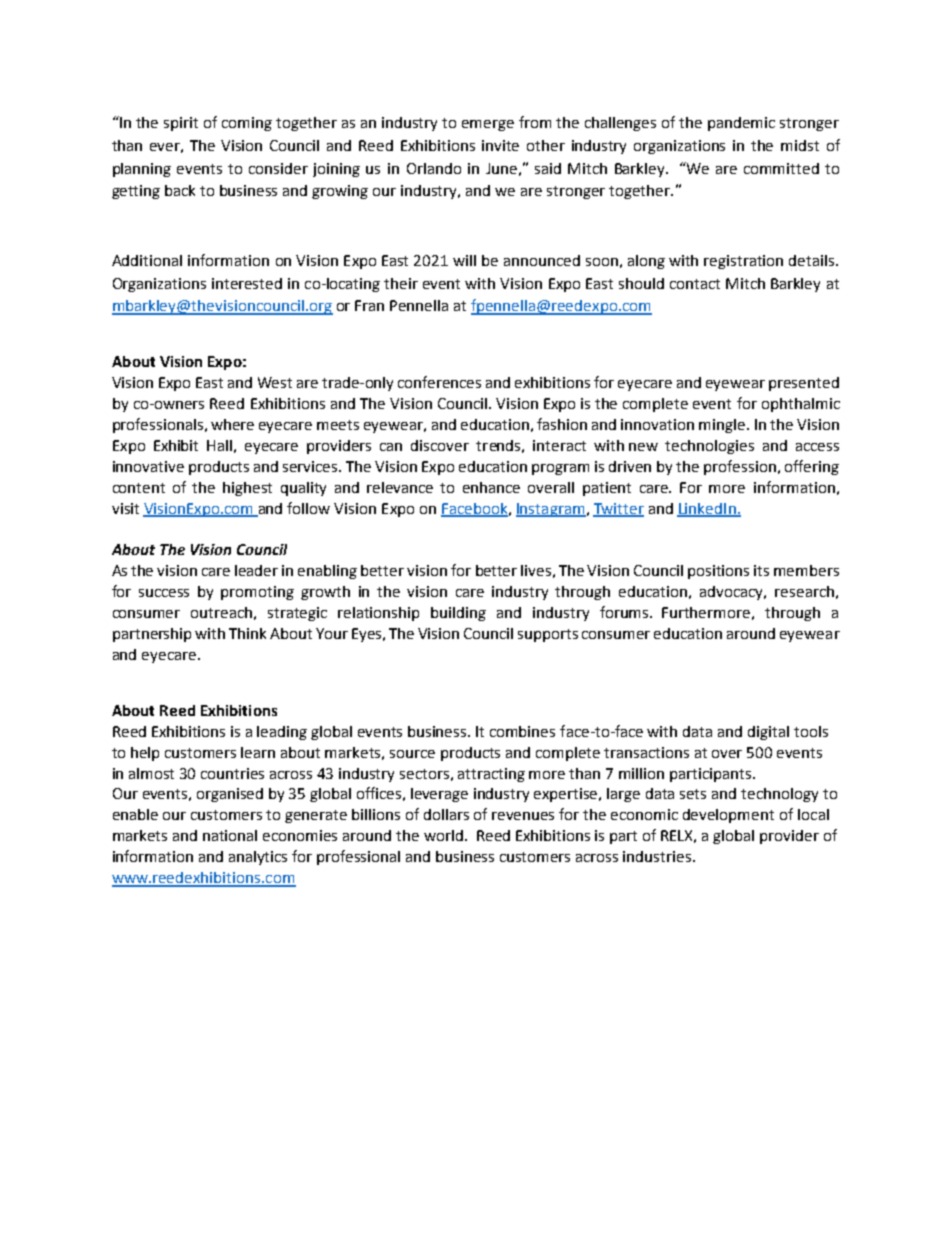 Image resolution: width=952 pixels, height=1233 pixels. What do you see at coordinates (709, 447) in the document?
I see `technologies` at bounding box center [709, 447].
